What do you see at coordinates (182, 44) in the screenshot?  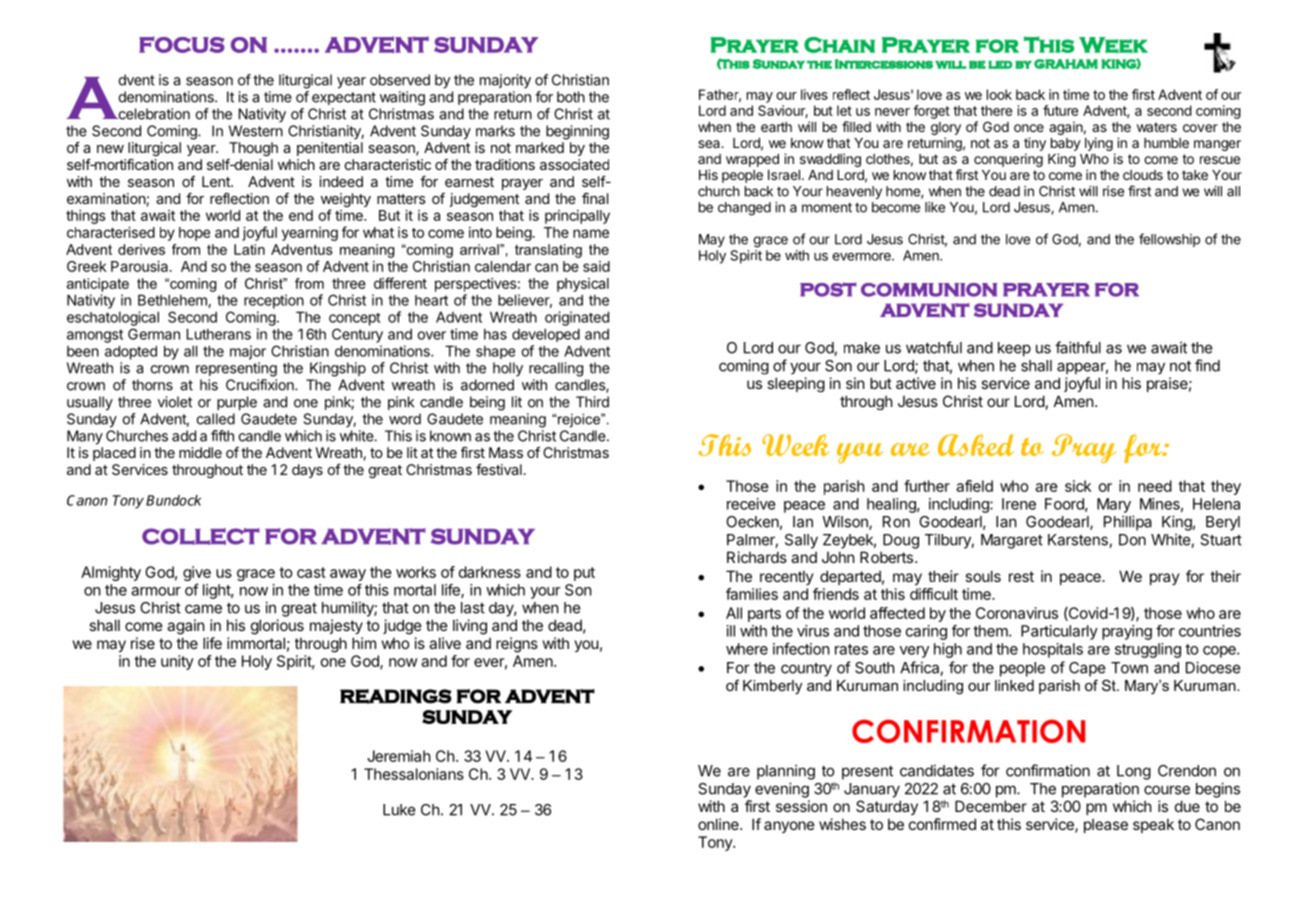 I see `FOCUS` at bounding box center [182, 44].
